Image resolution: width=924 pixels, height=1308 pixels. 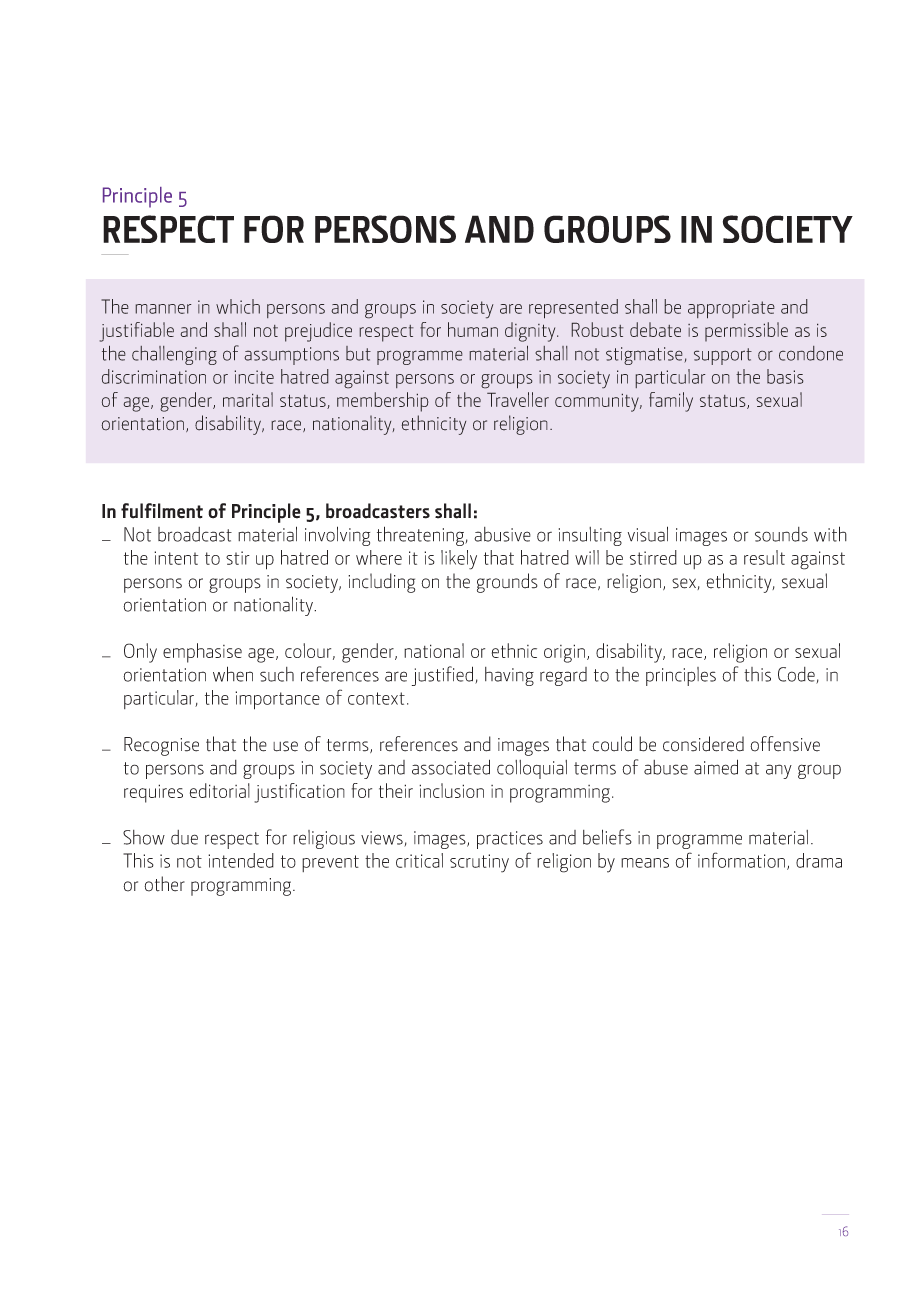 I want to click on human, so click(x=473, y=329).
